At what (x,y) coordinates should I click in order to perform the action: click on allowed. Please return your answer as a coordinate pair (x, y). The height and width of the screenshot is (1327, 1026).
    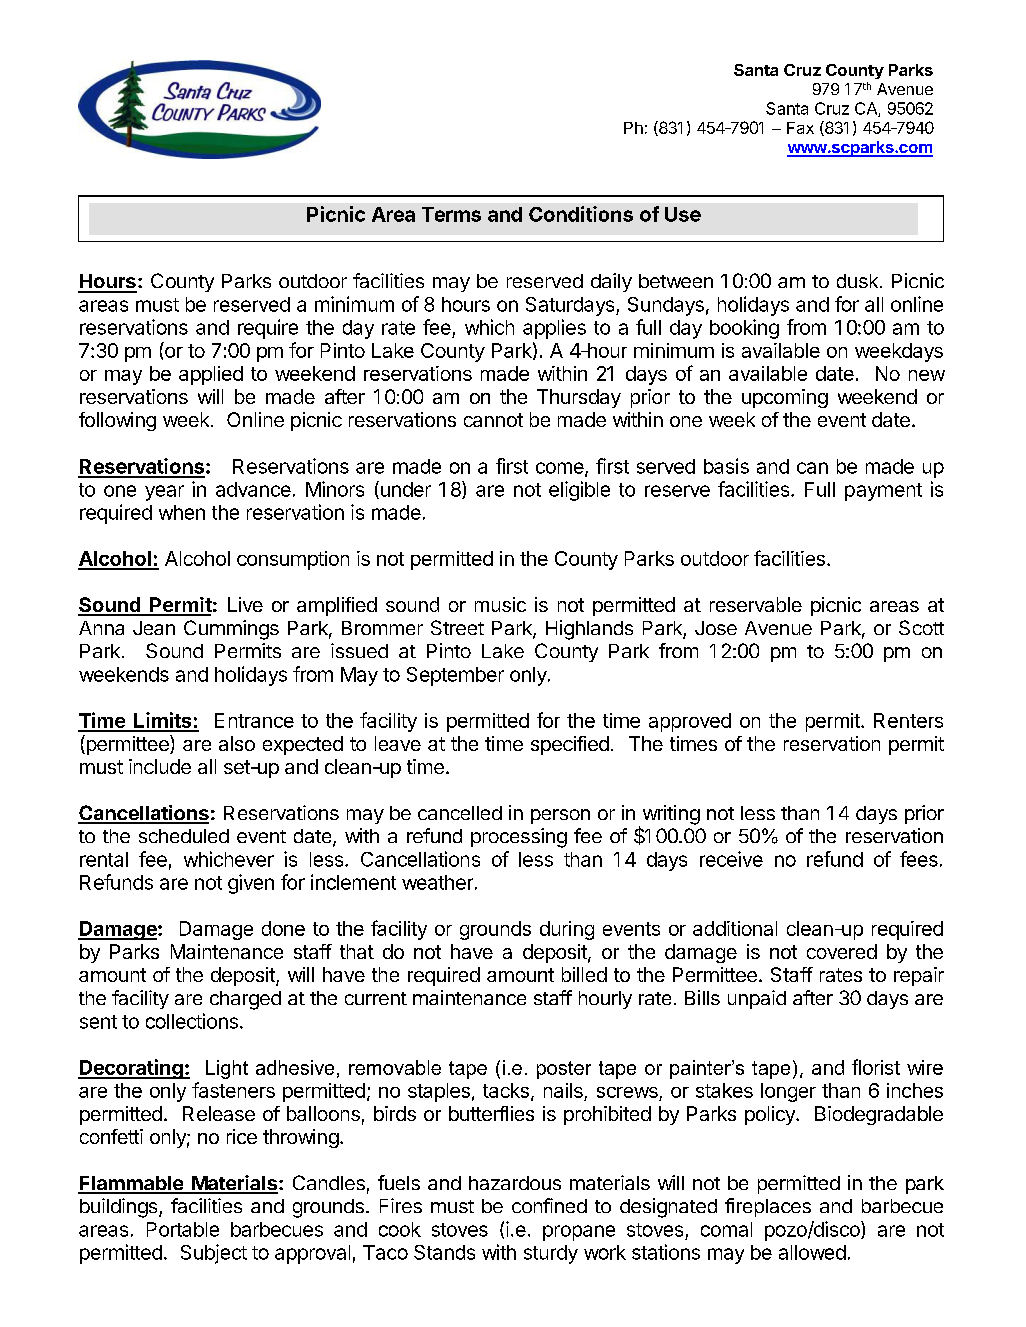
    Looking at the image, I should click on (812, 1252).
